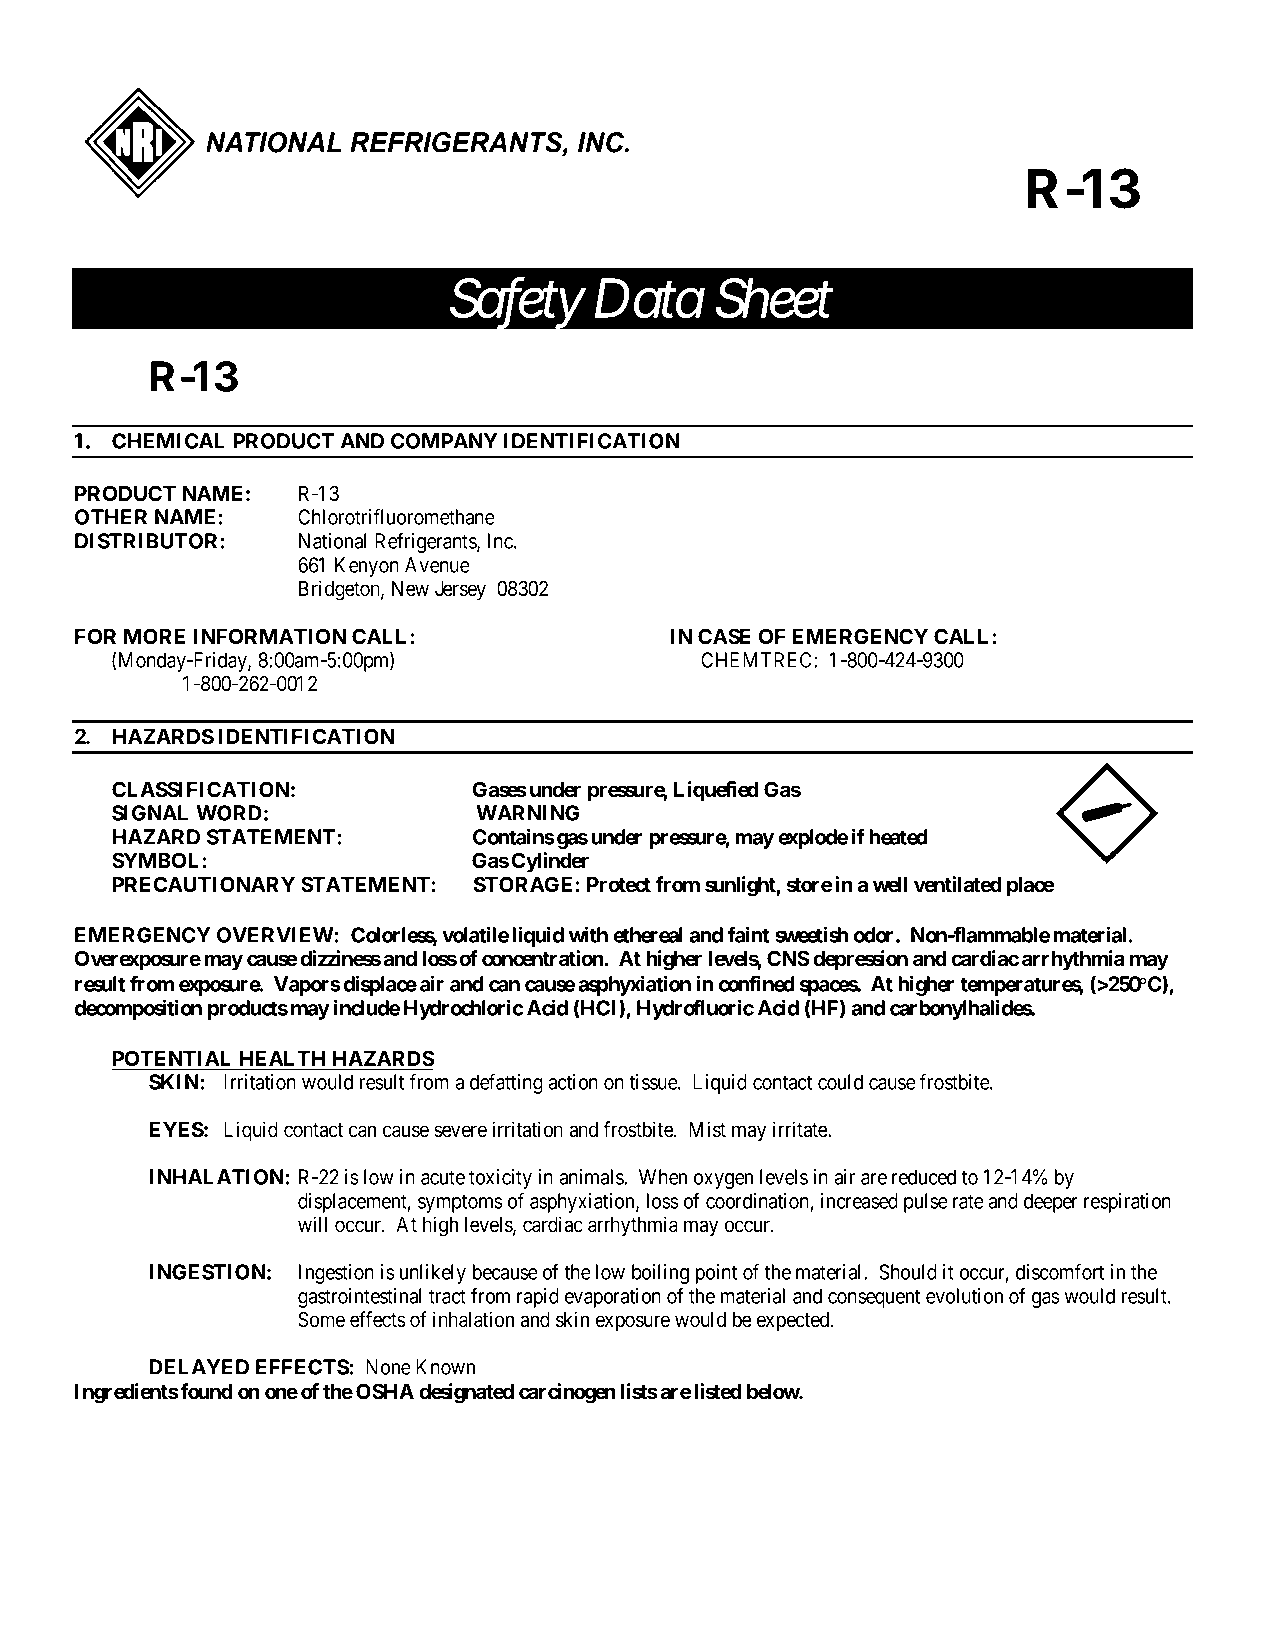 Image resolution: width=1265 pixels, height=1637 pixels. Describe the element at coordinates (204, 884) in the screenshot. I see `PRECAUTIONARY` at that location.
